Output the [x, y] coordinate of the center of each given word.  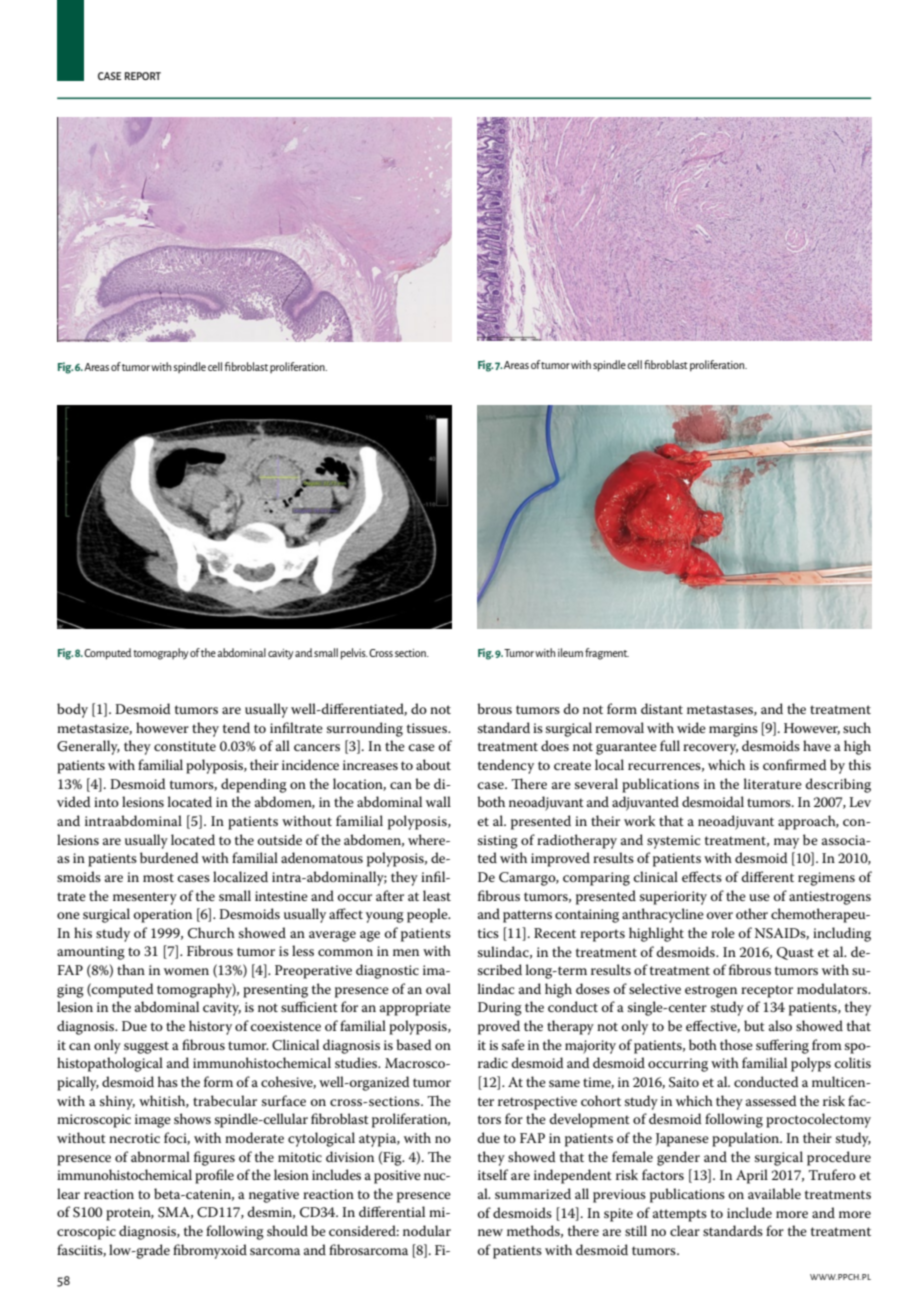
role [723, 932]
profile [214, 1176]
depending [254, 785]
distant [662, 708]
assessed [771, 1100]
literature [773, 783]
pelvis [354, 654]
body [72, 710]
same [564, 1083]
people [428, 915]
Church [211, 933]
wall [438, 801]
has [168, 1081]
